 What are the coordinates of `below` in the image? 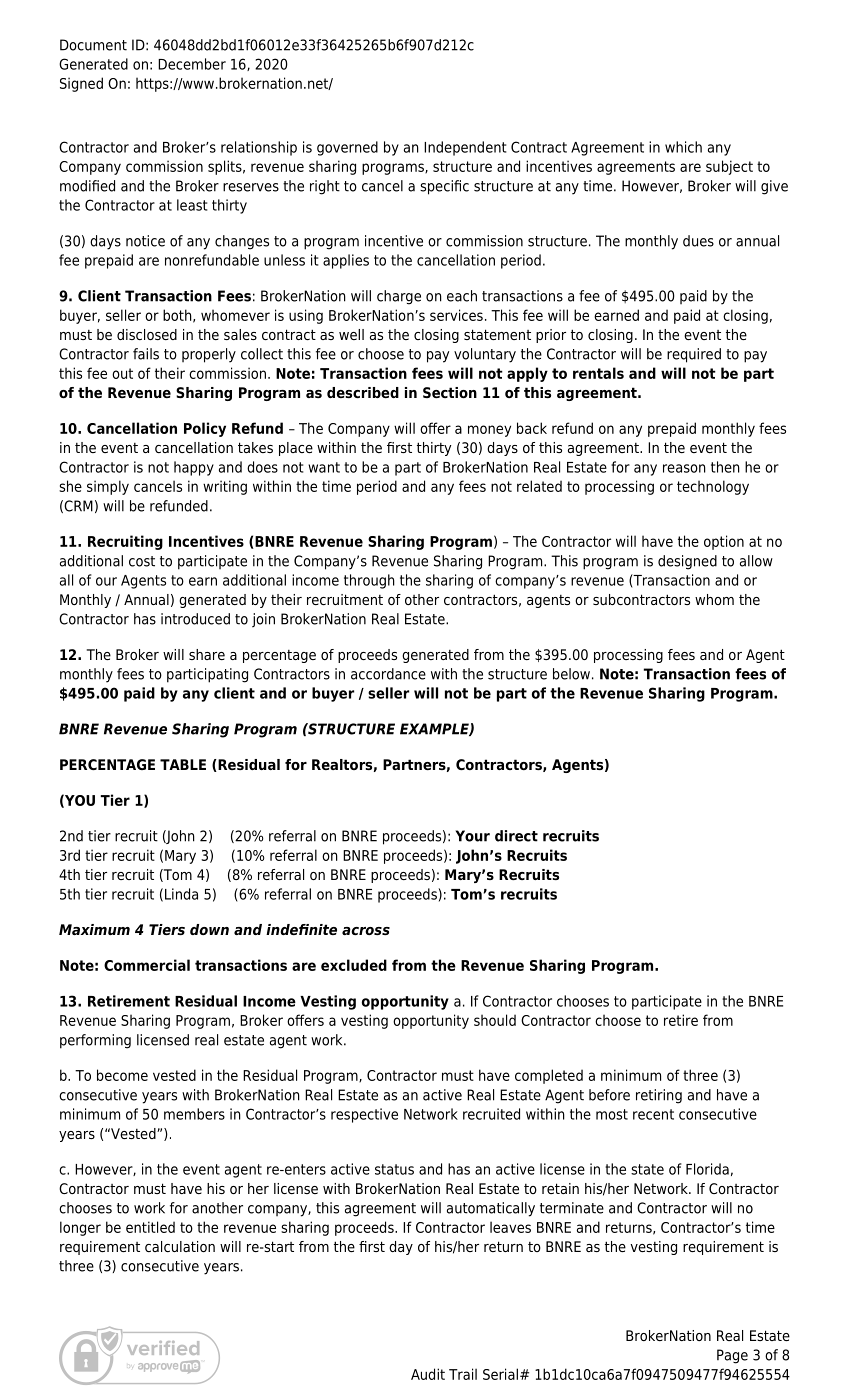 It's located at (571, 674).
